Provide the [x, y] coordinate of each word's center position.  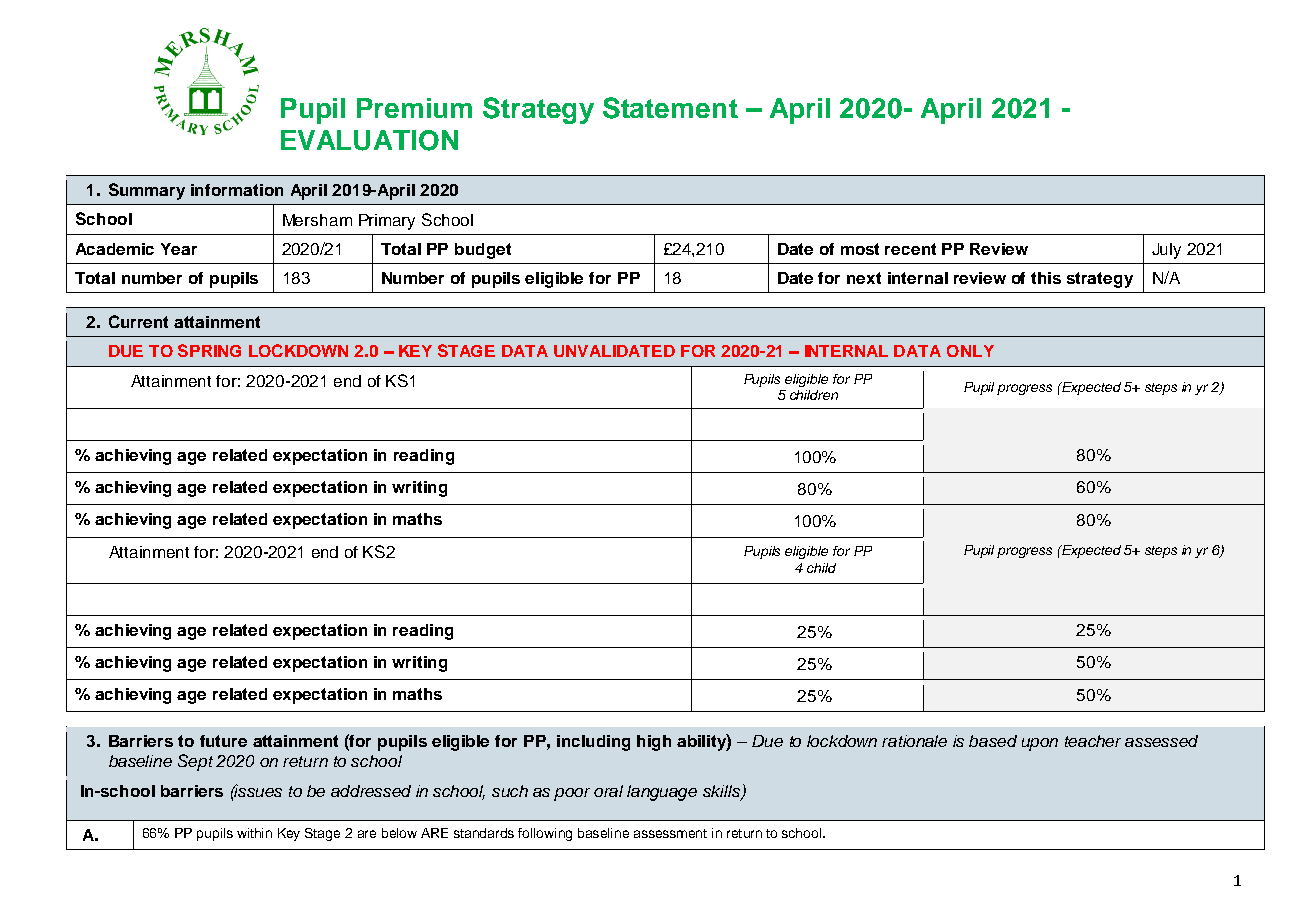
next [864, 278]
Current [138, 321]
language [662, 793]
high [654, 743]
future [223, 741]
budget [483, 251]
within [254, 833]
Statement [670, 108]
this [1046, 278]
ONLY [970, 351]
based [993, 741]
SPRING [209, 350]
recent [910, 249]
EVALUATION [369, 140]
